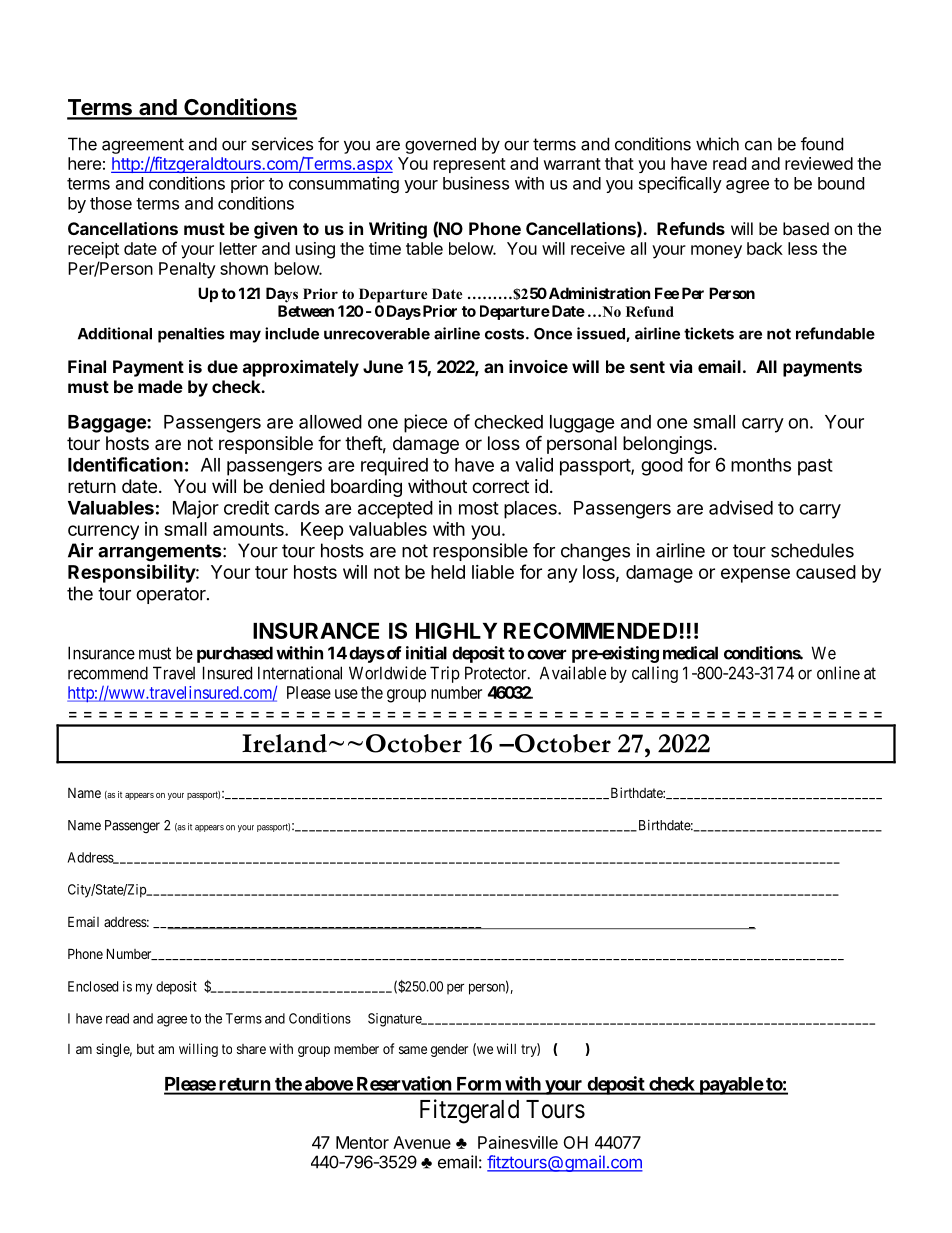 This screenshot has width=952, height=1233. I want to click on Major, so click(196, 509).
